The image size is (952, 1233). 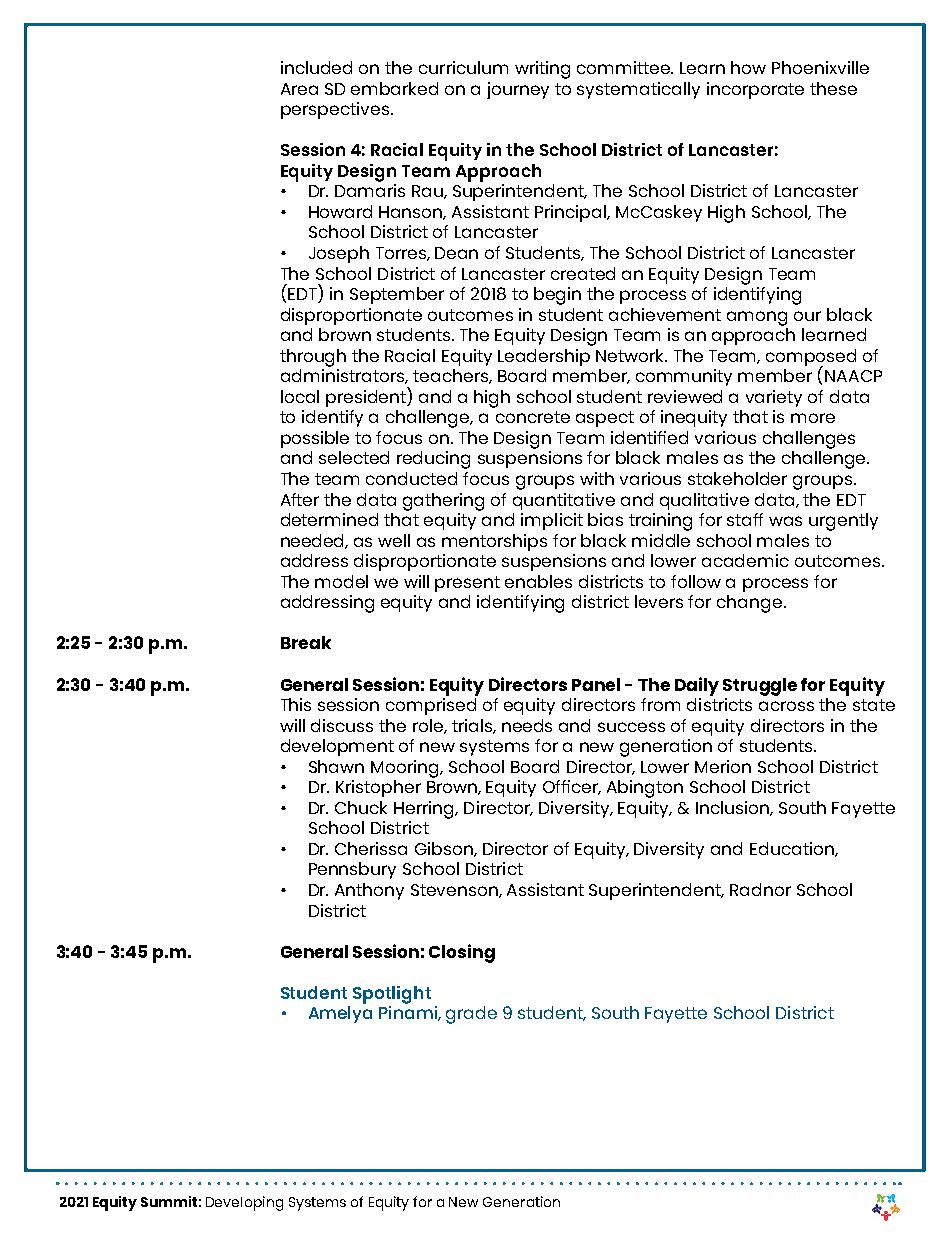 What do you see at coordinates (244, 1203) in the screenshot?
I see `Developing` at bounding box center [244, 1203].
